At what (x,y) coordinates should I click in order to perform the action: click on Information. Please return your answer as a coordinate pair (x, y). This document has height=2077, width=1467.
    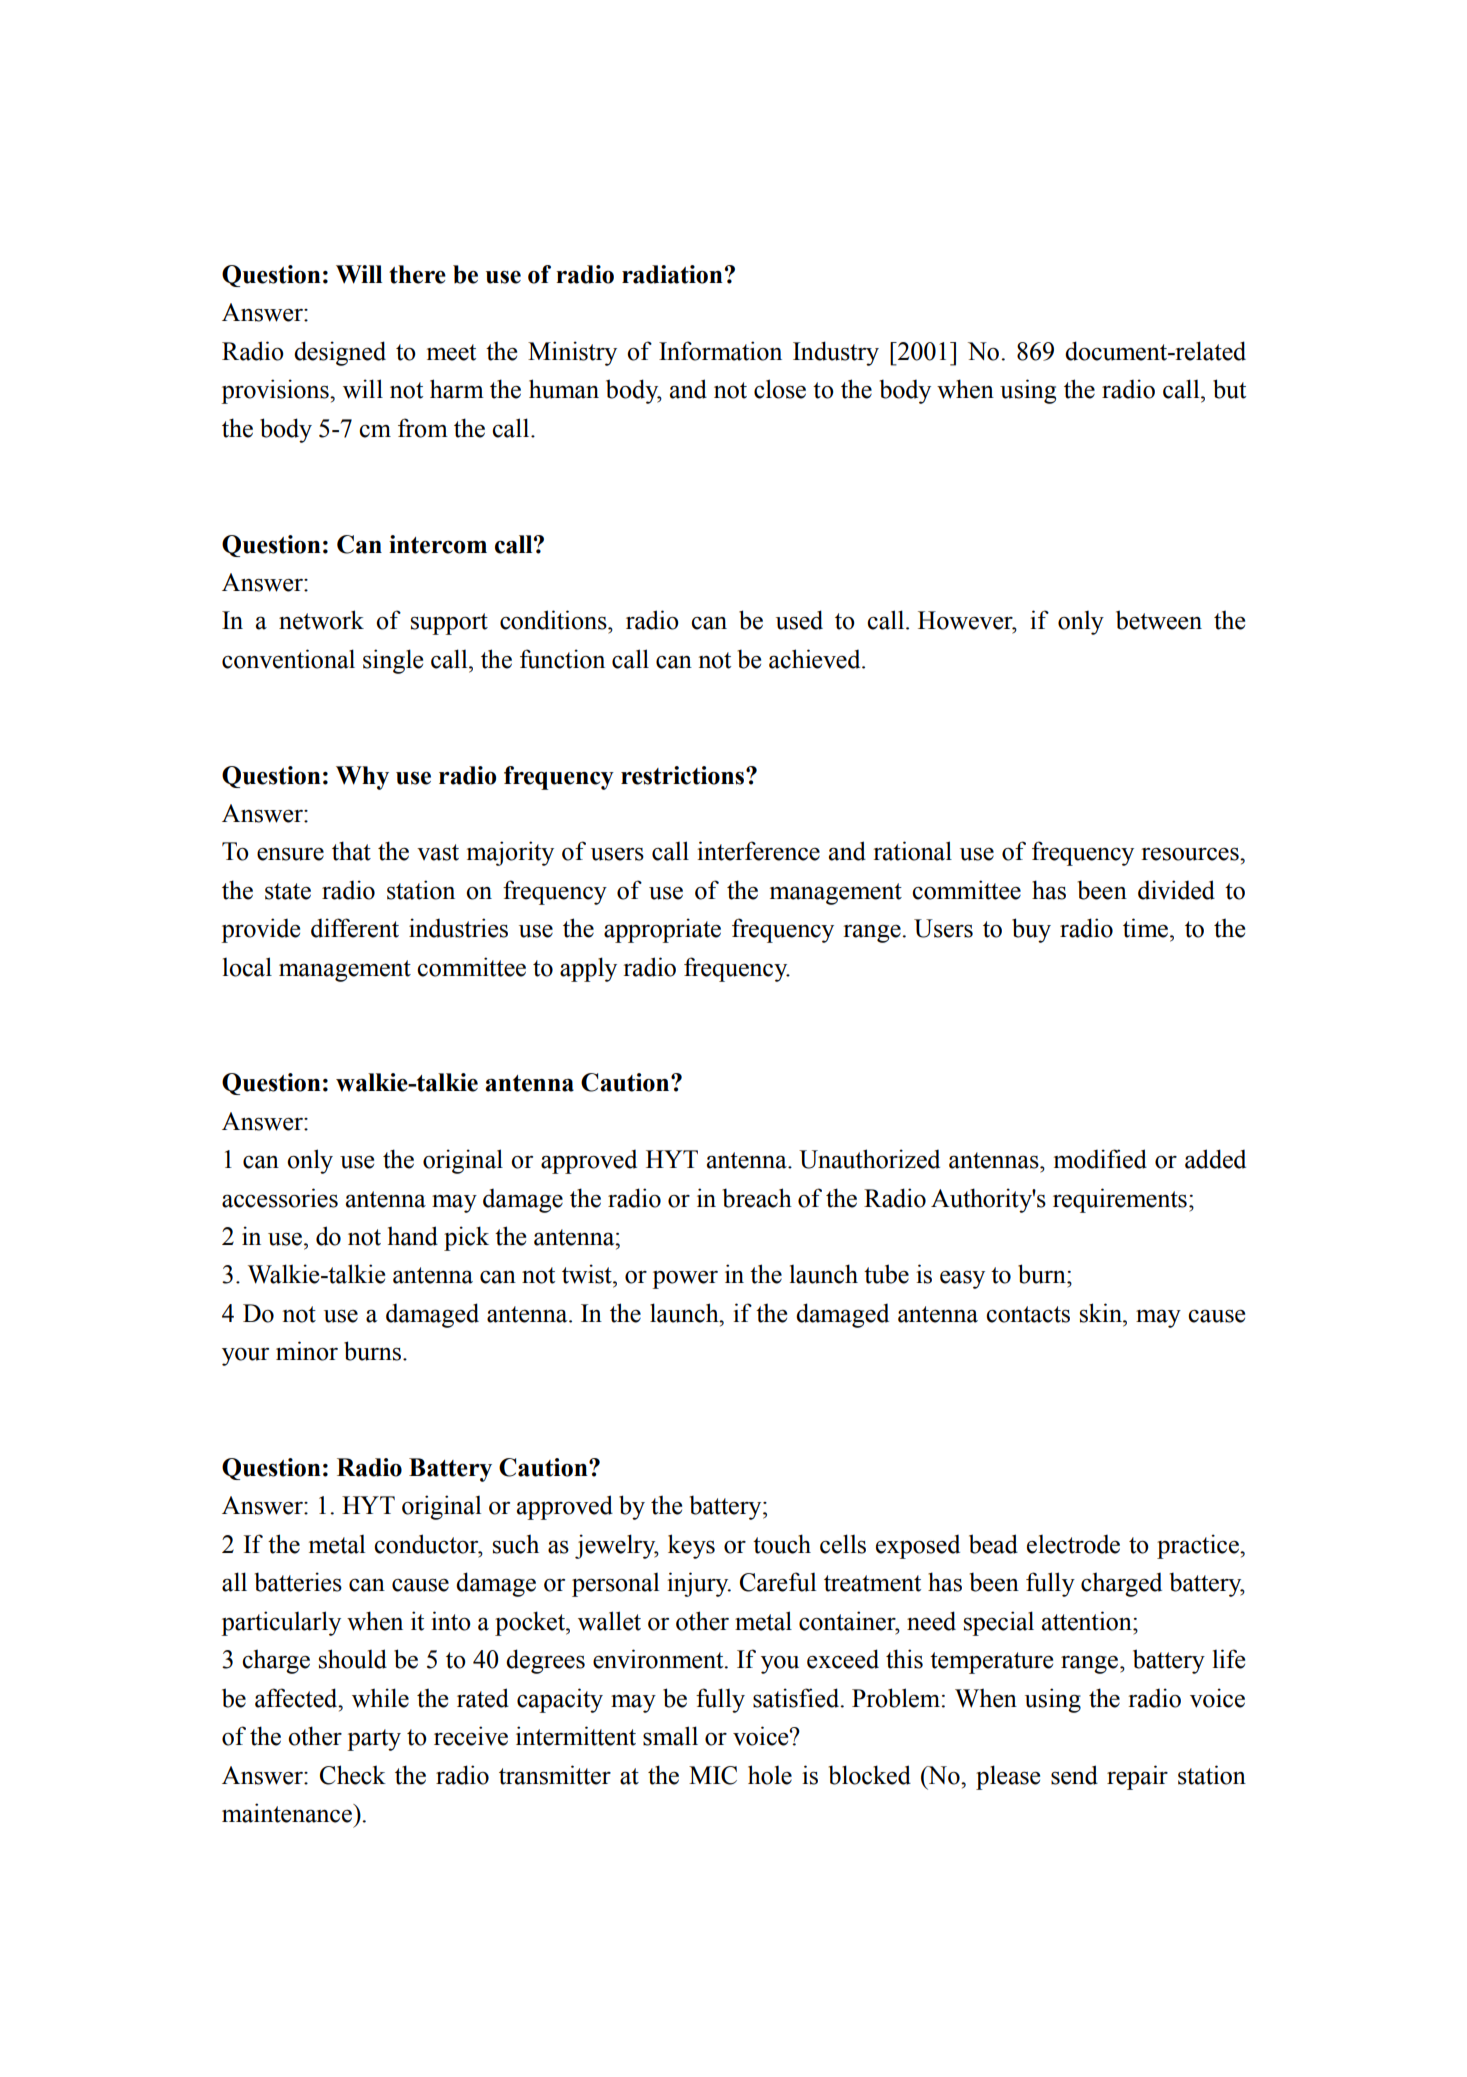
    Looking at the image, I should click on (720, 351).
